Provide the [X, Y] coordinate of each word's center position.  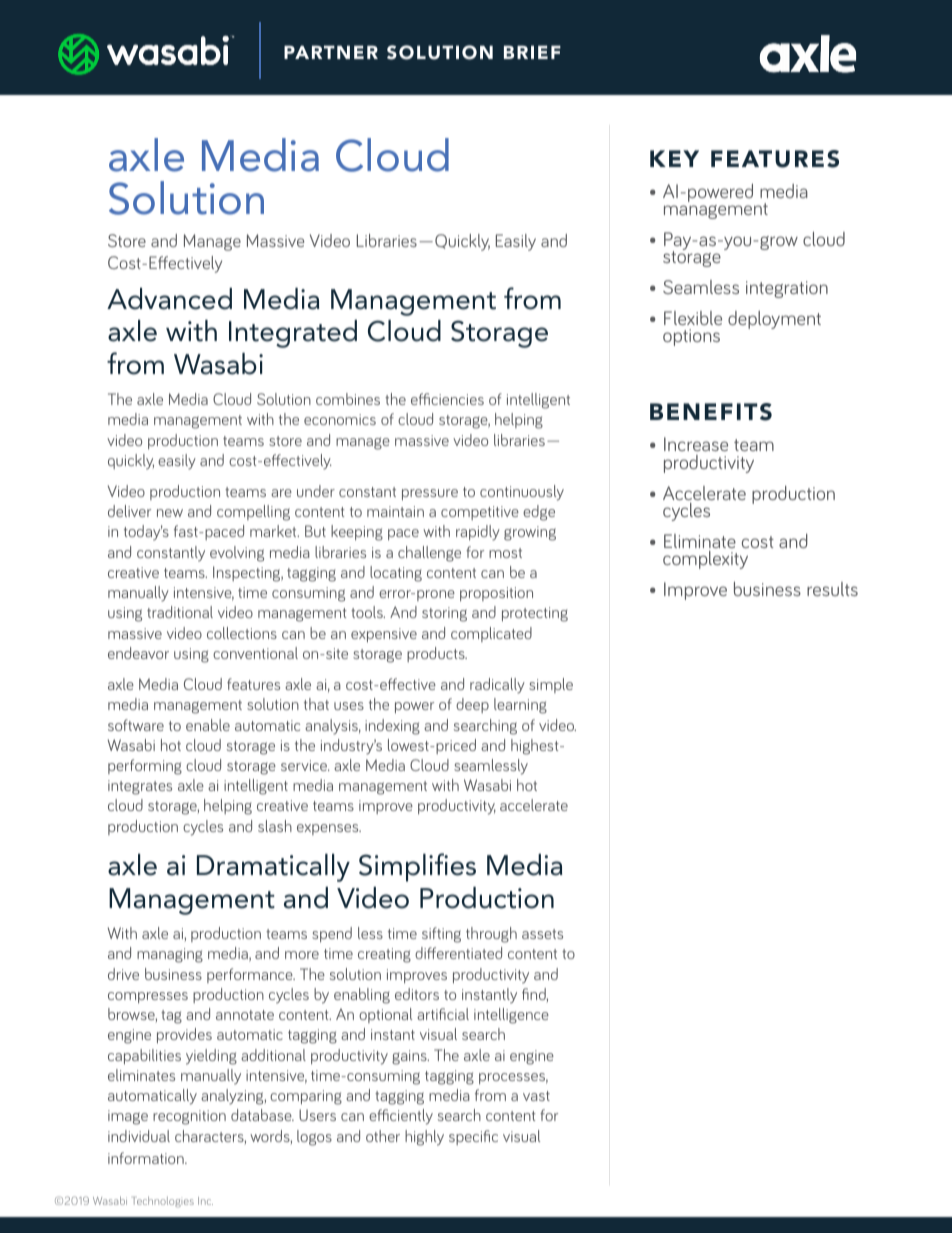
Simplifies [417, 867]
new [170, 513]
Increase [696, 444]
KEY [674, 158]
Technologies [163, 1201]
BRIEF [532, 52]
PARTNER [331, 52]
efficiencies [447, 399]
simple [551, 685]
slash [275, 826]
